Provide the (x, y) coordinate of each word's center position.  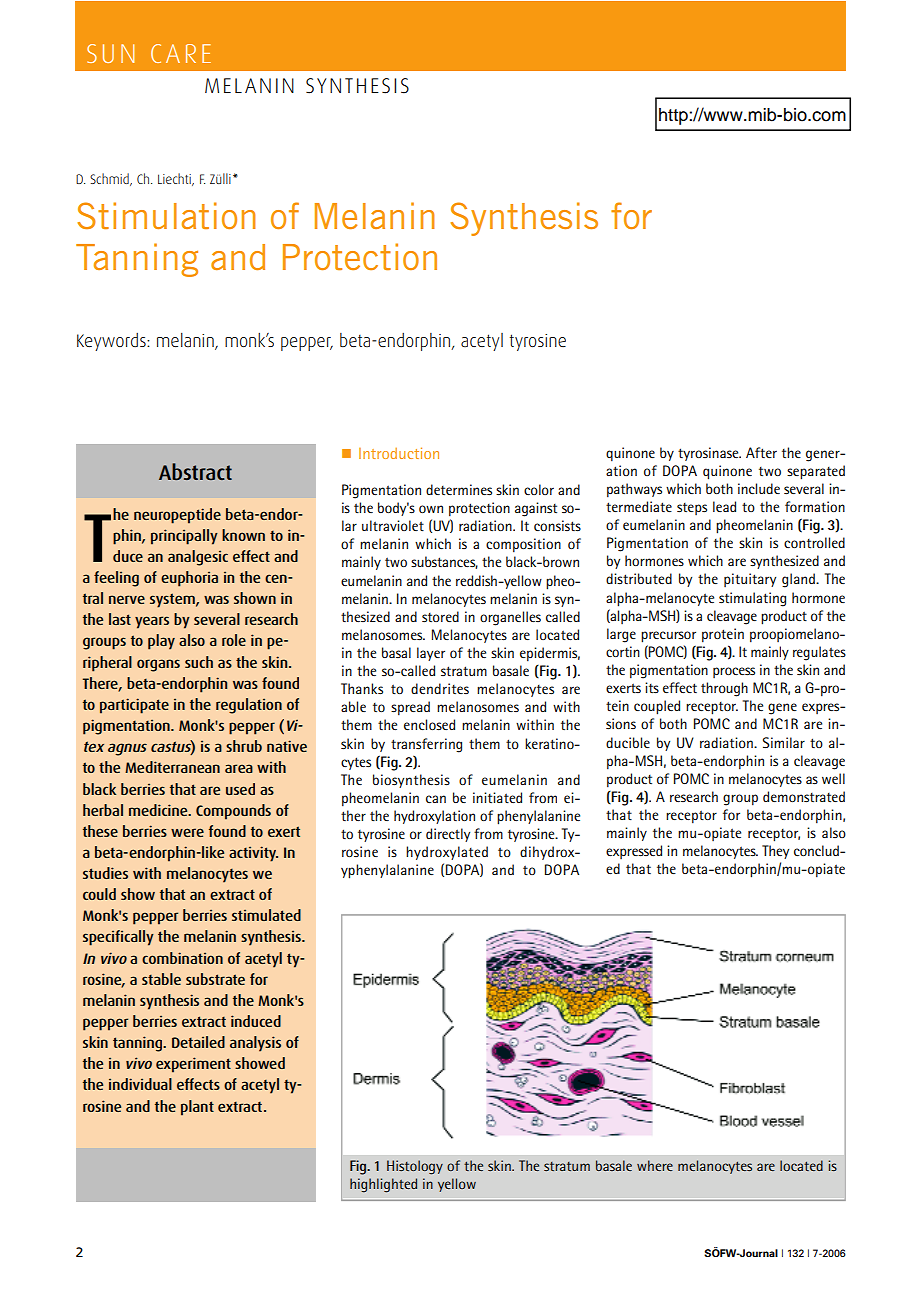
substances (444, 562)
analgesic (198, 558)
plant (197, 1108)
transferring (426, 745)
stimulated (266, 915)
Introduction (399, 453)
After (761, 452)
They (775, 852)
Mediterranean (172, 767)
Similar (784, 742)
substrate (215, 979)
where (655, 1165)
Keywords (112, 342)
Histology (415, 1167)
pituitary (750, 580)
